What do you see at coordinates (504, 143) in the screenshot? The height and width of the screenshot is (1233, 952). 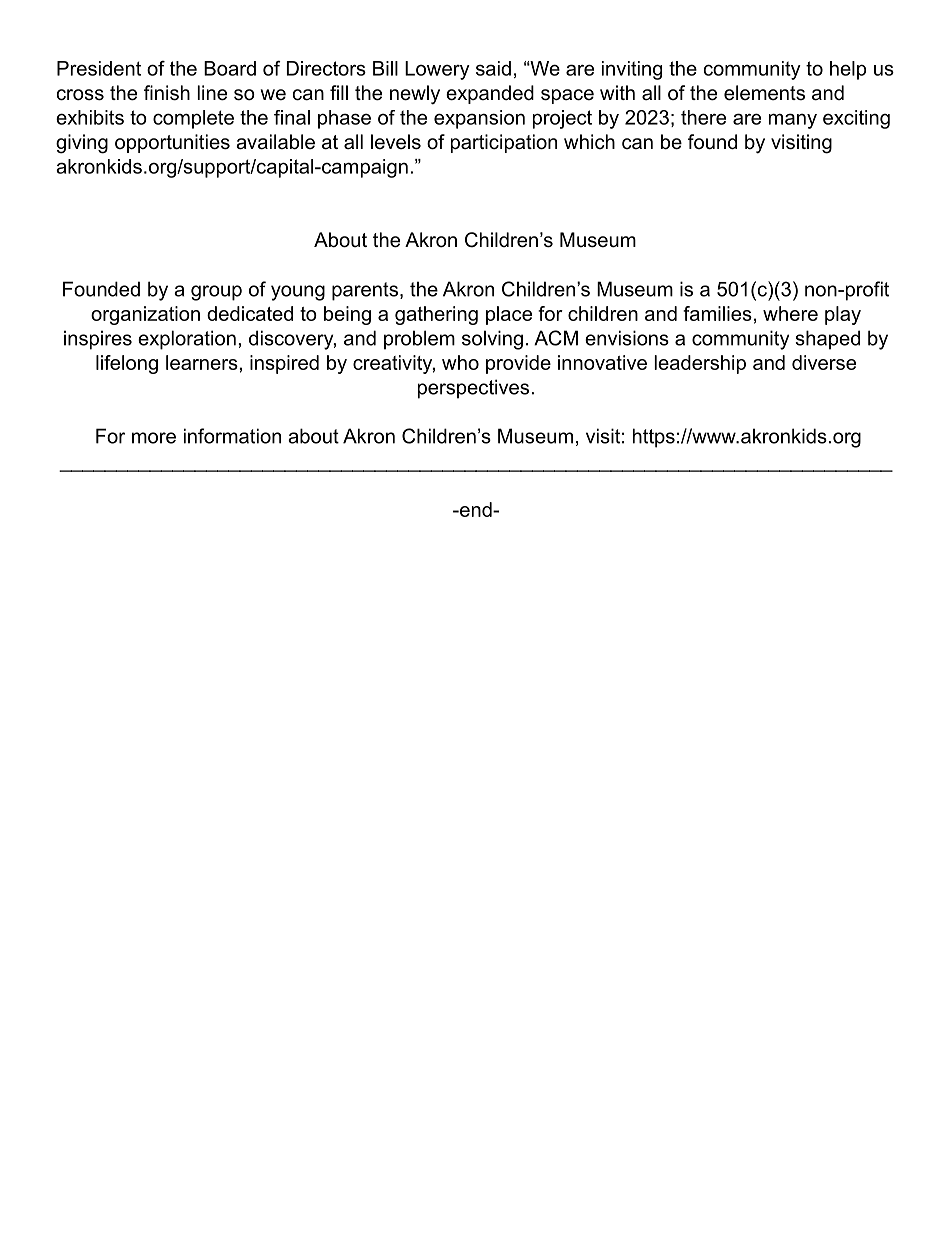 I see `participation` at bounding box center [504, 143].
